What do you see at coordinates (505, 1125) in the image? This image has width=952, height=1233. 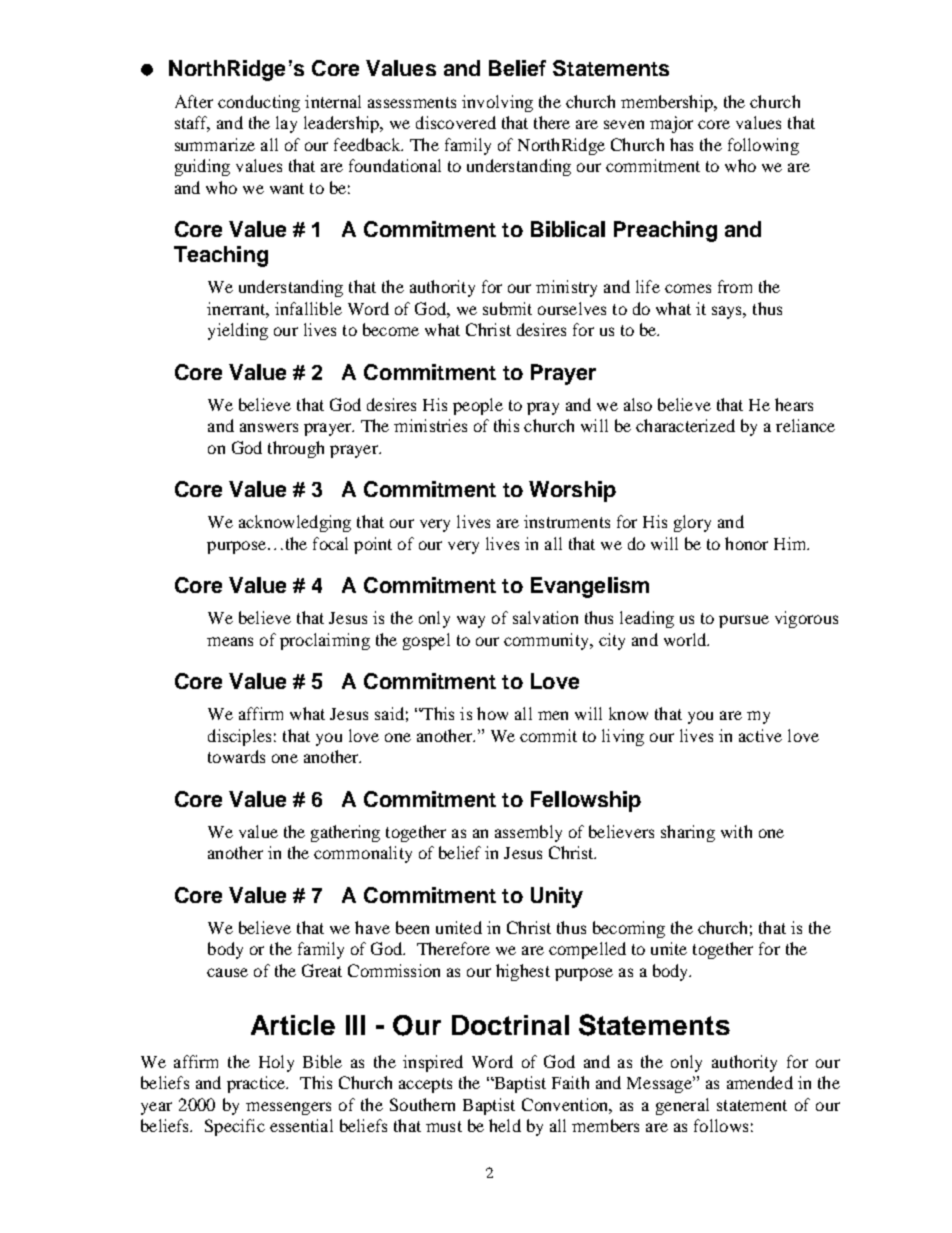 I see `held` at bounding box center [505, 1125].
